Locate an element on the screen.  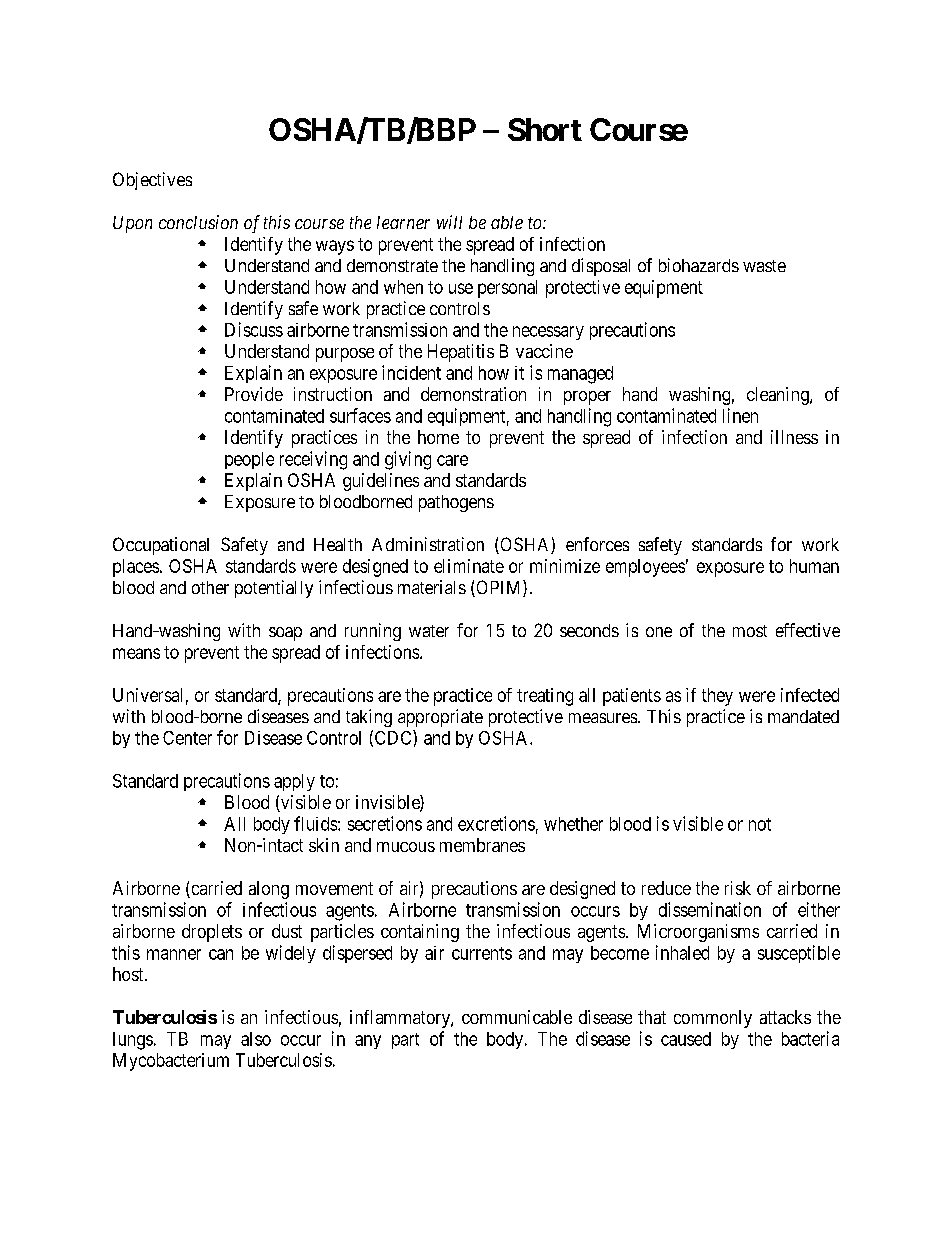
people is located at coordinates (249, 460).
